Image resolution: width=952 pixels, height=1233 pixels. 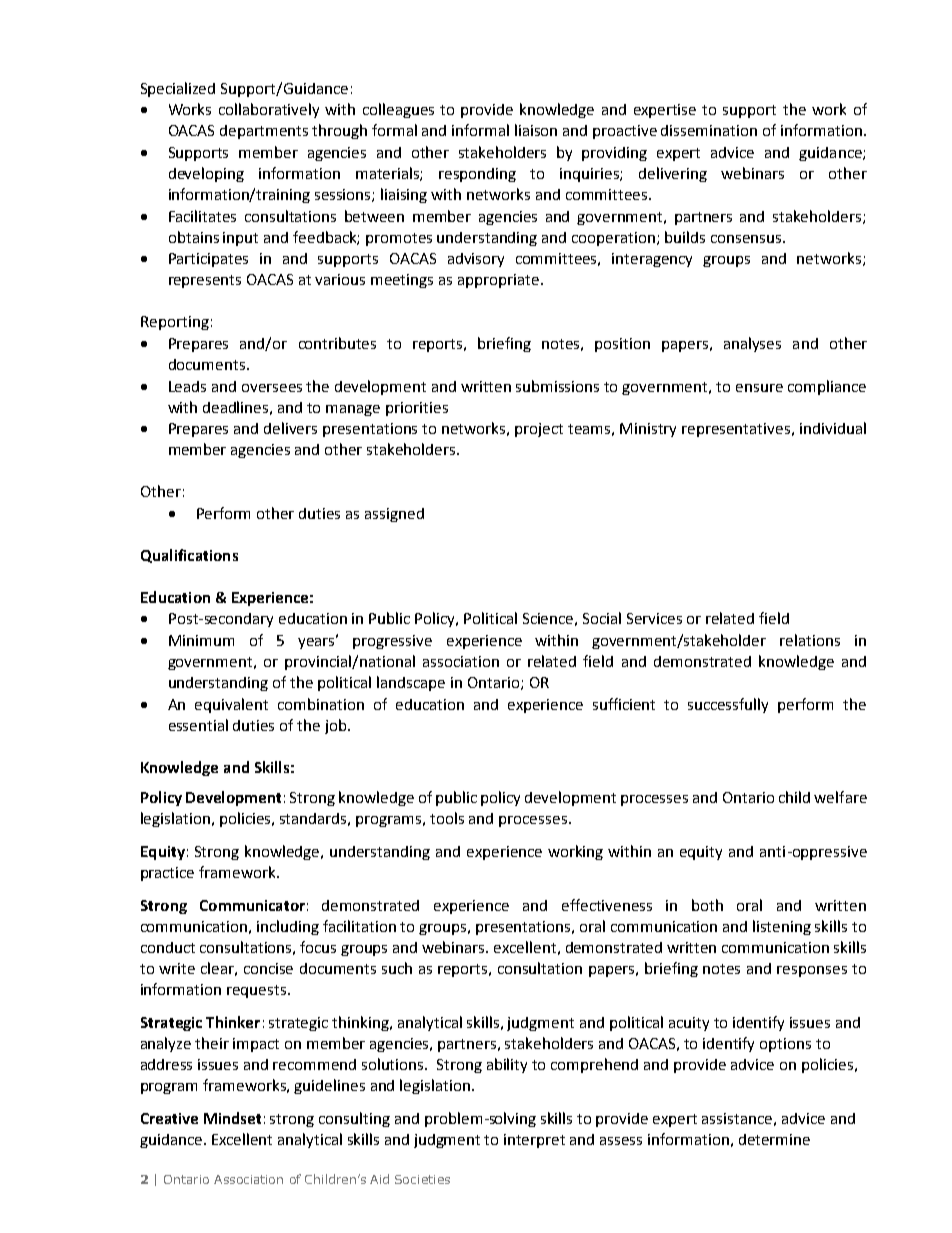 I want to click on Minimum, so click(x=201, y=640).
